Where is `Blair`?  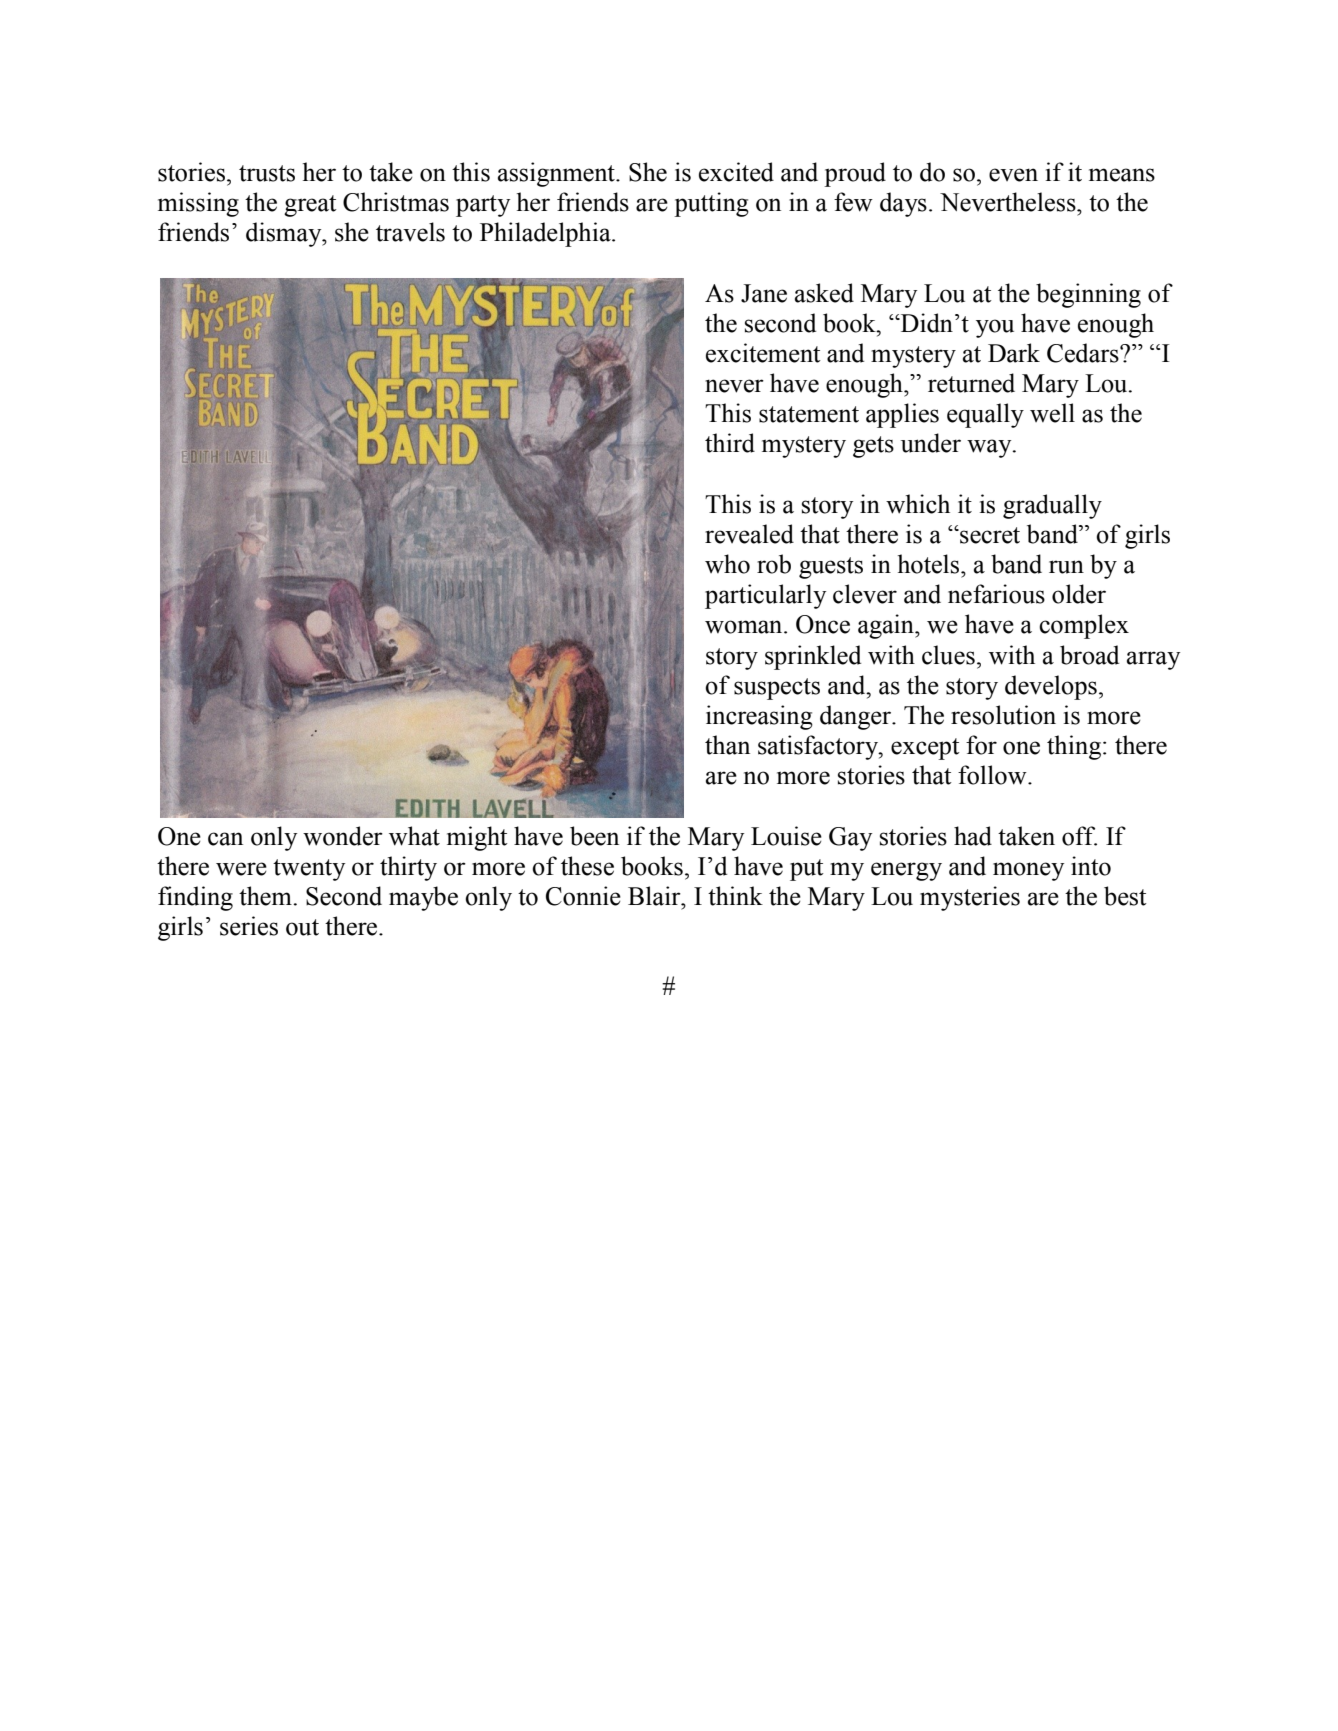 Blair is located at coordinates (655, 896).
